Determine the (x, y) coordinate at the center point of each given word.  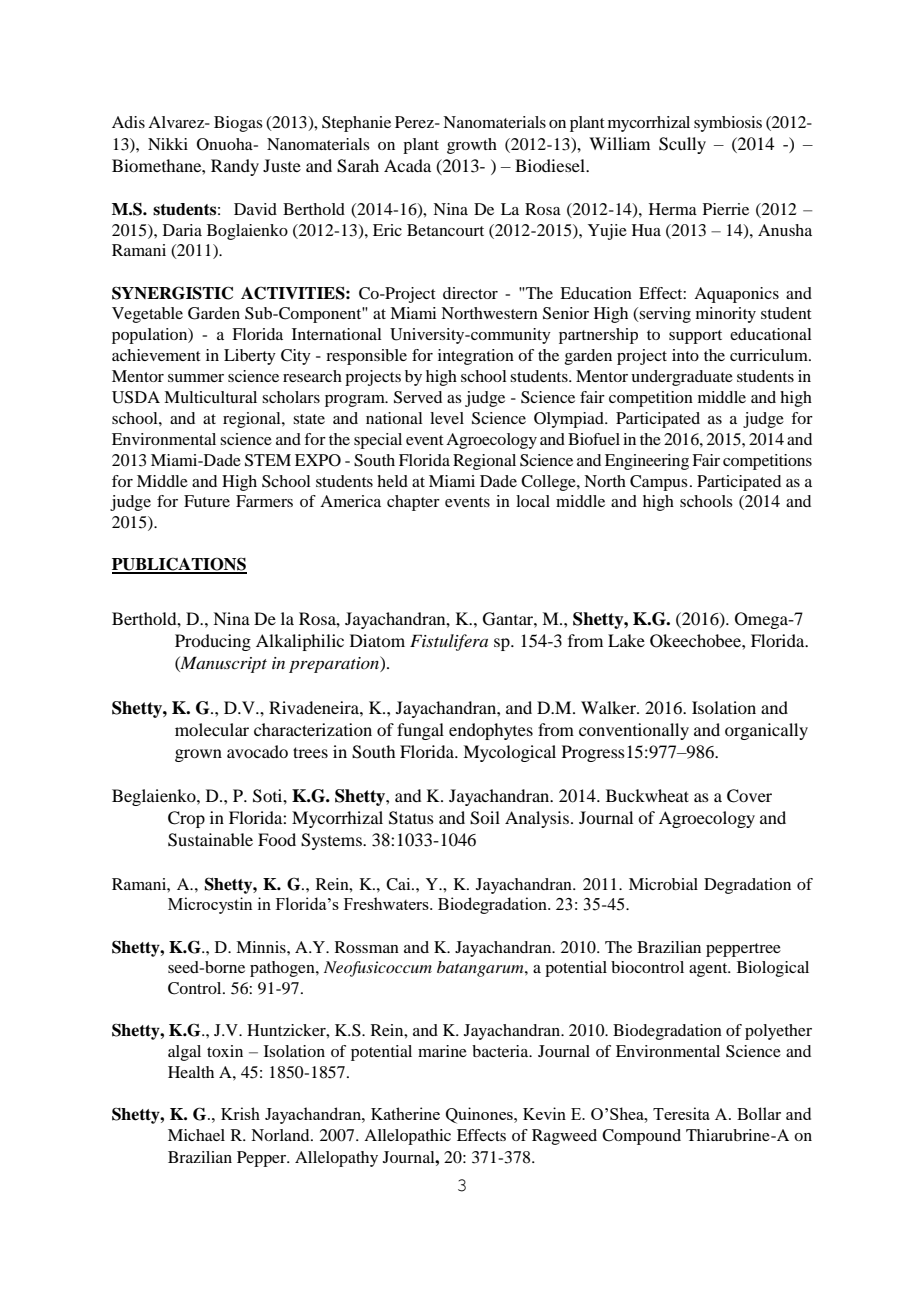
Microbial (663, 884)
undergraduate (682, 378)
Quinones (480, 1115)
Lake (626, 640)
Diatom (377, 640)
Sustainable (210, 840)
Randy (235, 167)
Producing (213, 642)
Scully (682, 145)
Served (418, 397)
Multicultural (210, 397)
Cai (399, 884)
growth (472, 146)
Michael (196, 1135)
